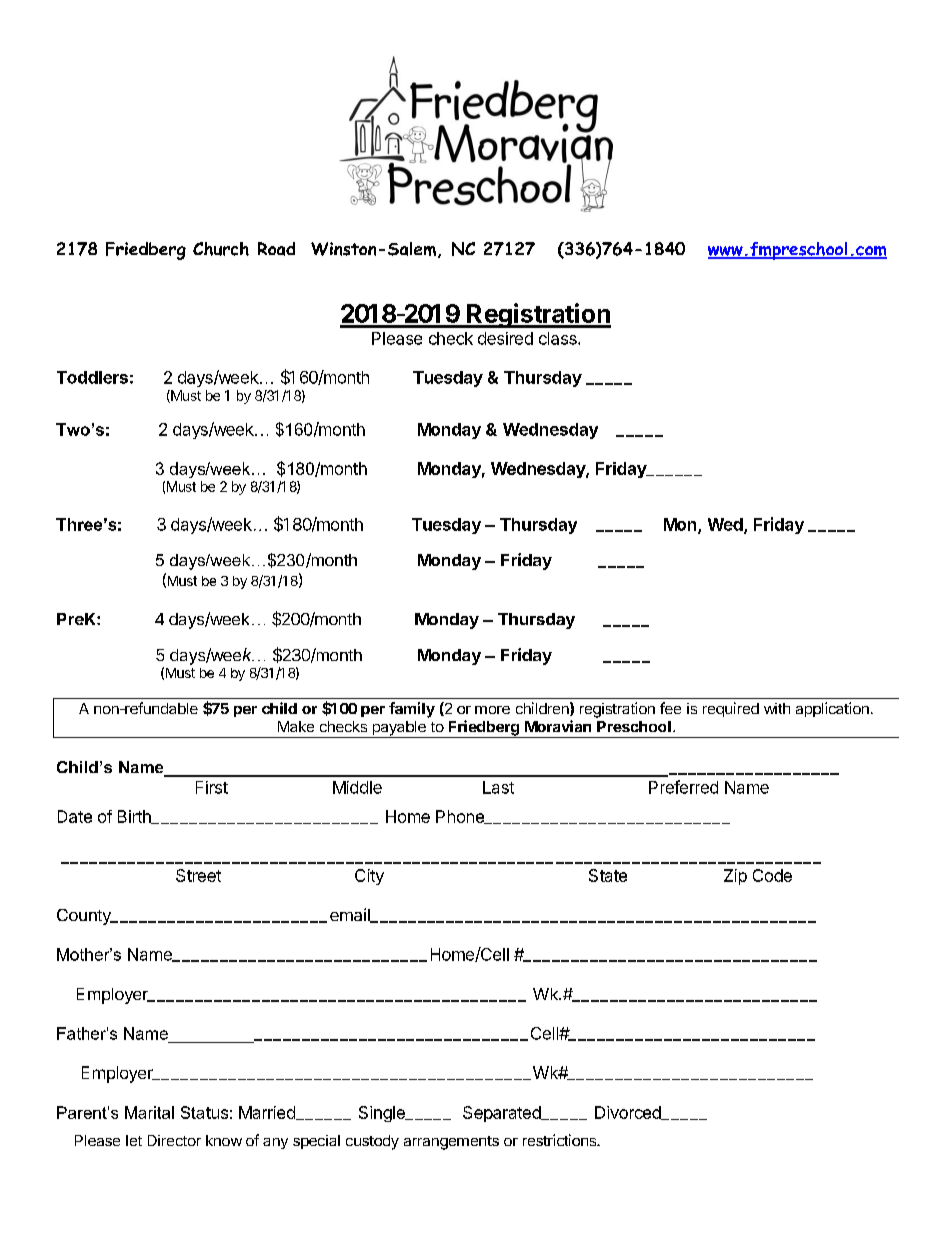  Describe the element at coordinates (492, 710) in the screenshot. I see `more` at that location.
